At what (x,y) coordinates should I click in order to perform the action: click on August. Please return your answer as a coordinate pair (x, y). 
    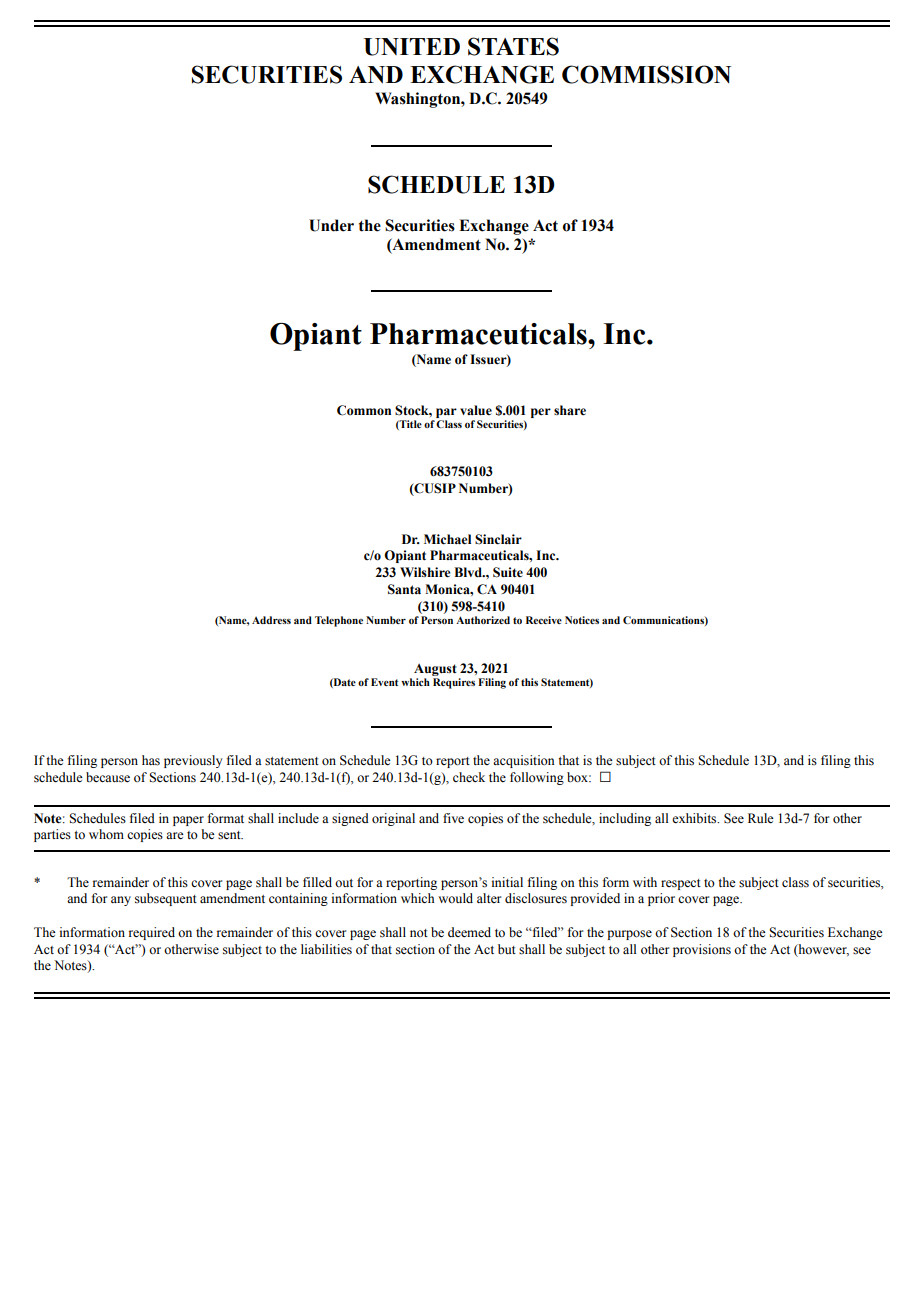
    Looking at the image, I should click on (435, 670).
